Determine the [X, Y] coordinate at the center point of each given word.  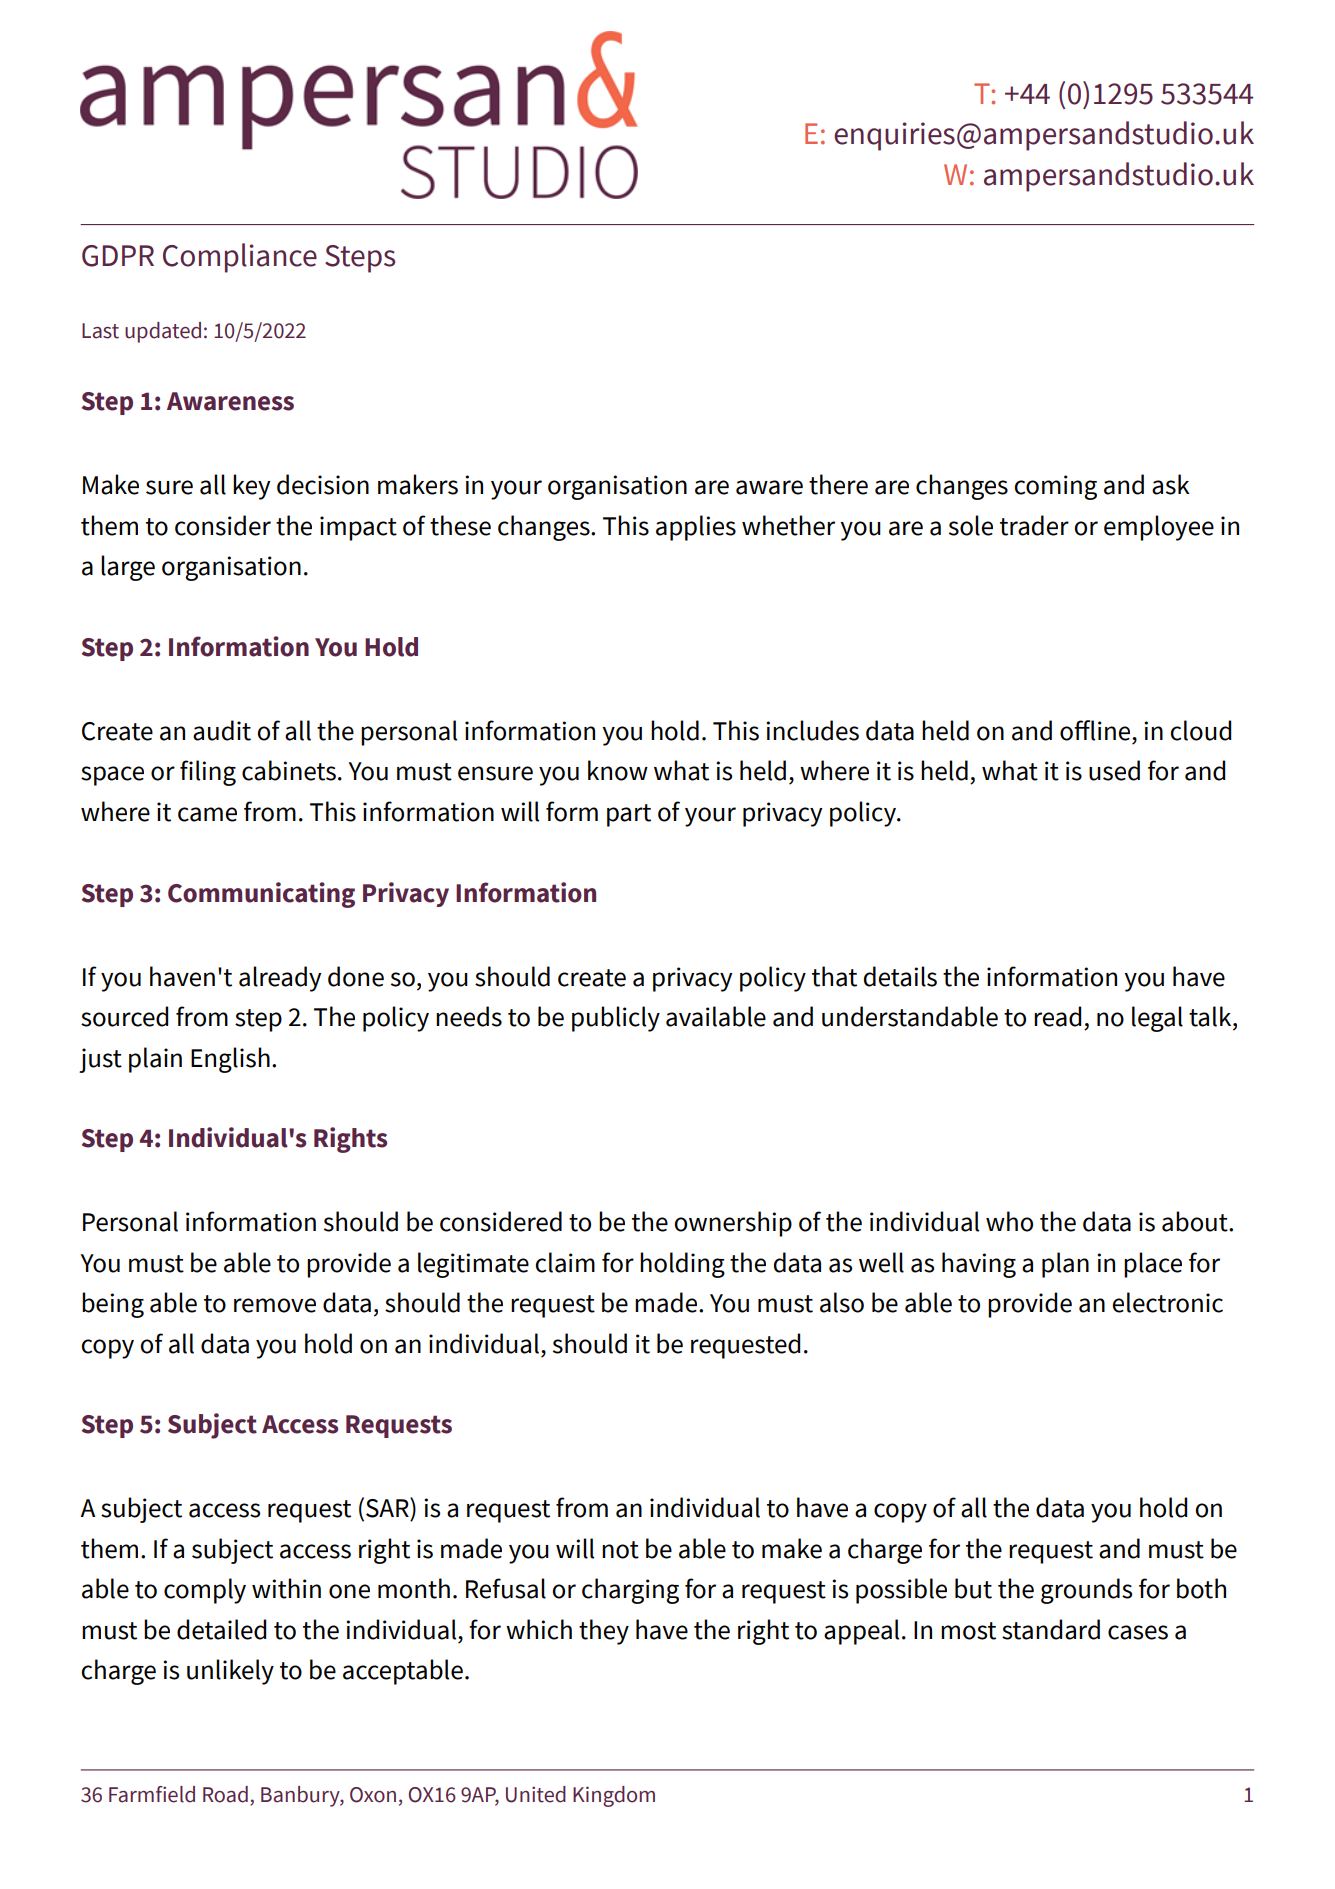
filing [208, 773]
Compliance [240, 258]
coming [1055, 487]
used [1114, 770]
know [618, 770]
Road [225, 1794]
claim [565, 1262]
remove [275, 1305]
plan [1065, 1265]
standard [1051, 1629]
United [536, 1794]
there [838, 484]
